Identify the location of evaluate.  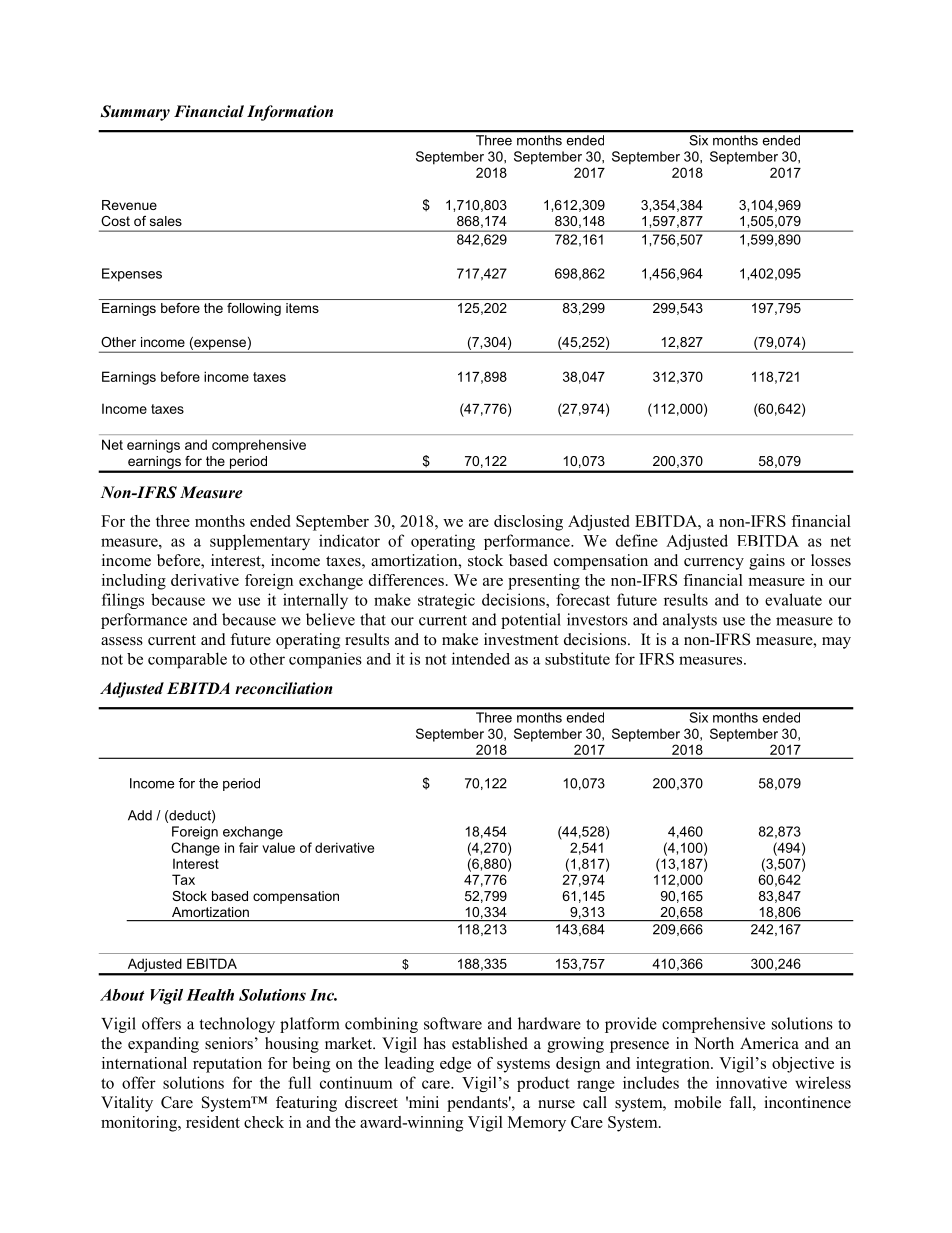
(793, 599).
